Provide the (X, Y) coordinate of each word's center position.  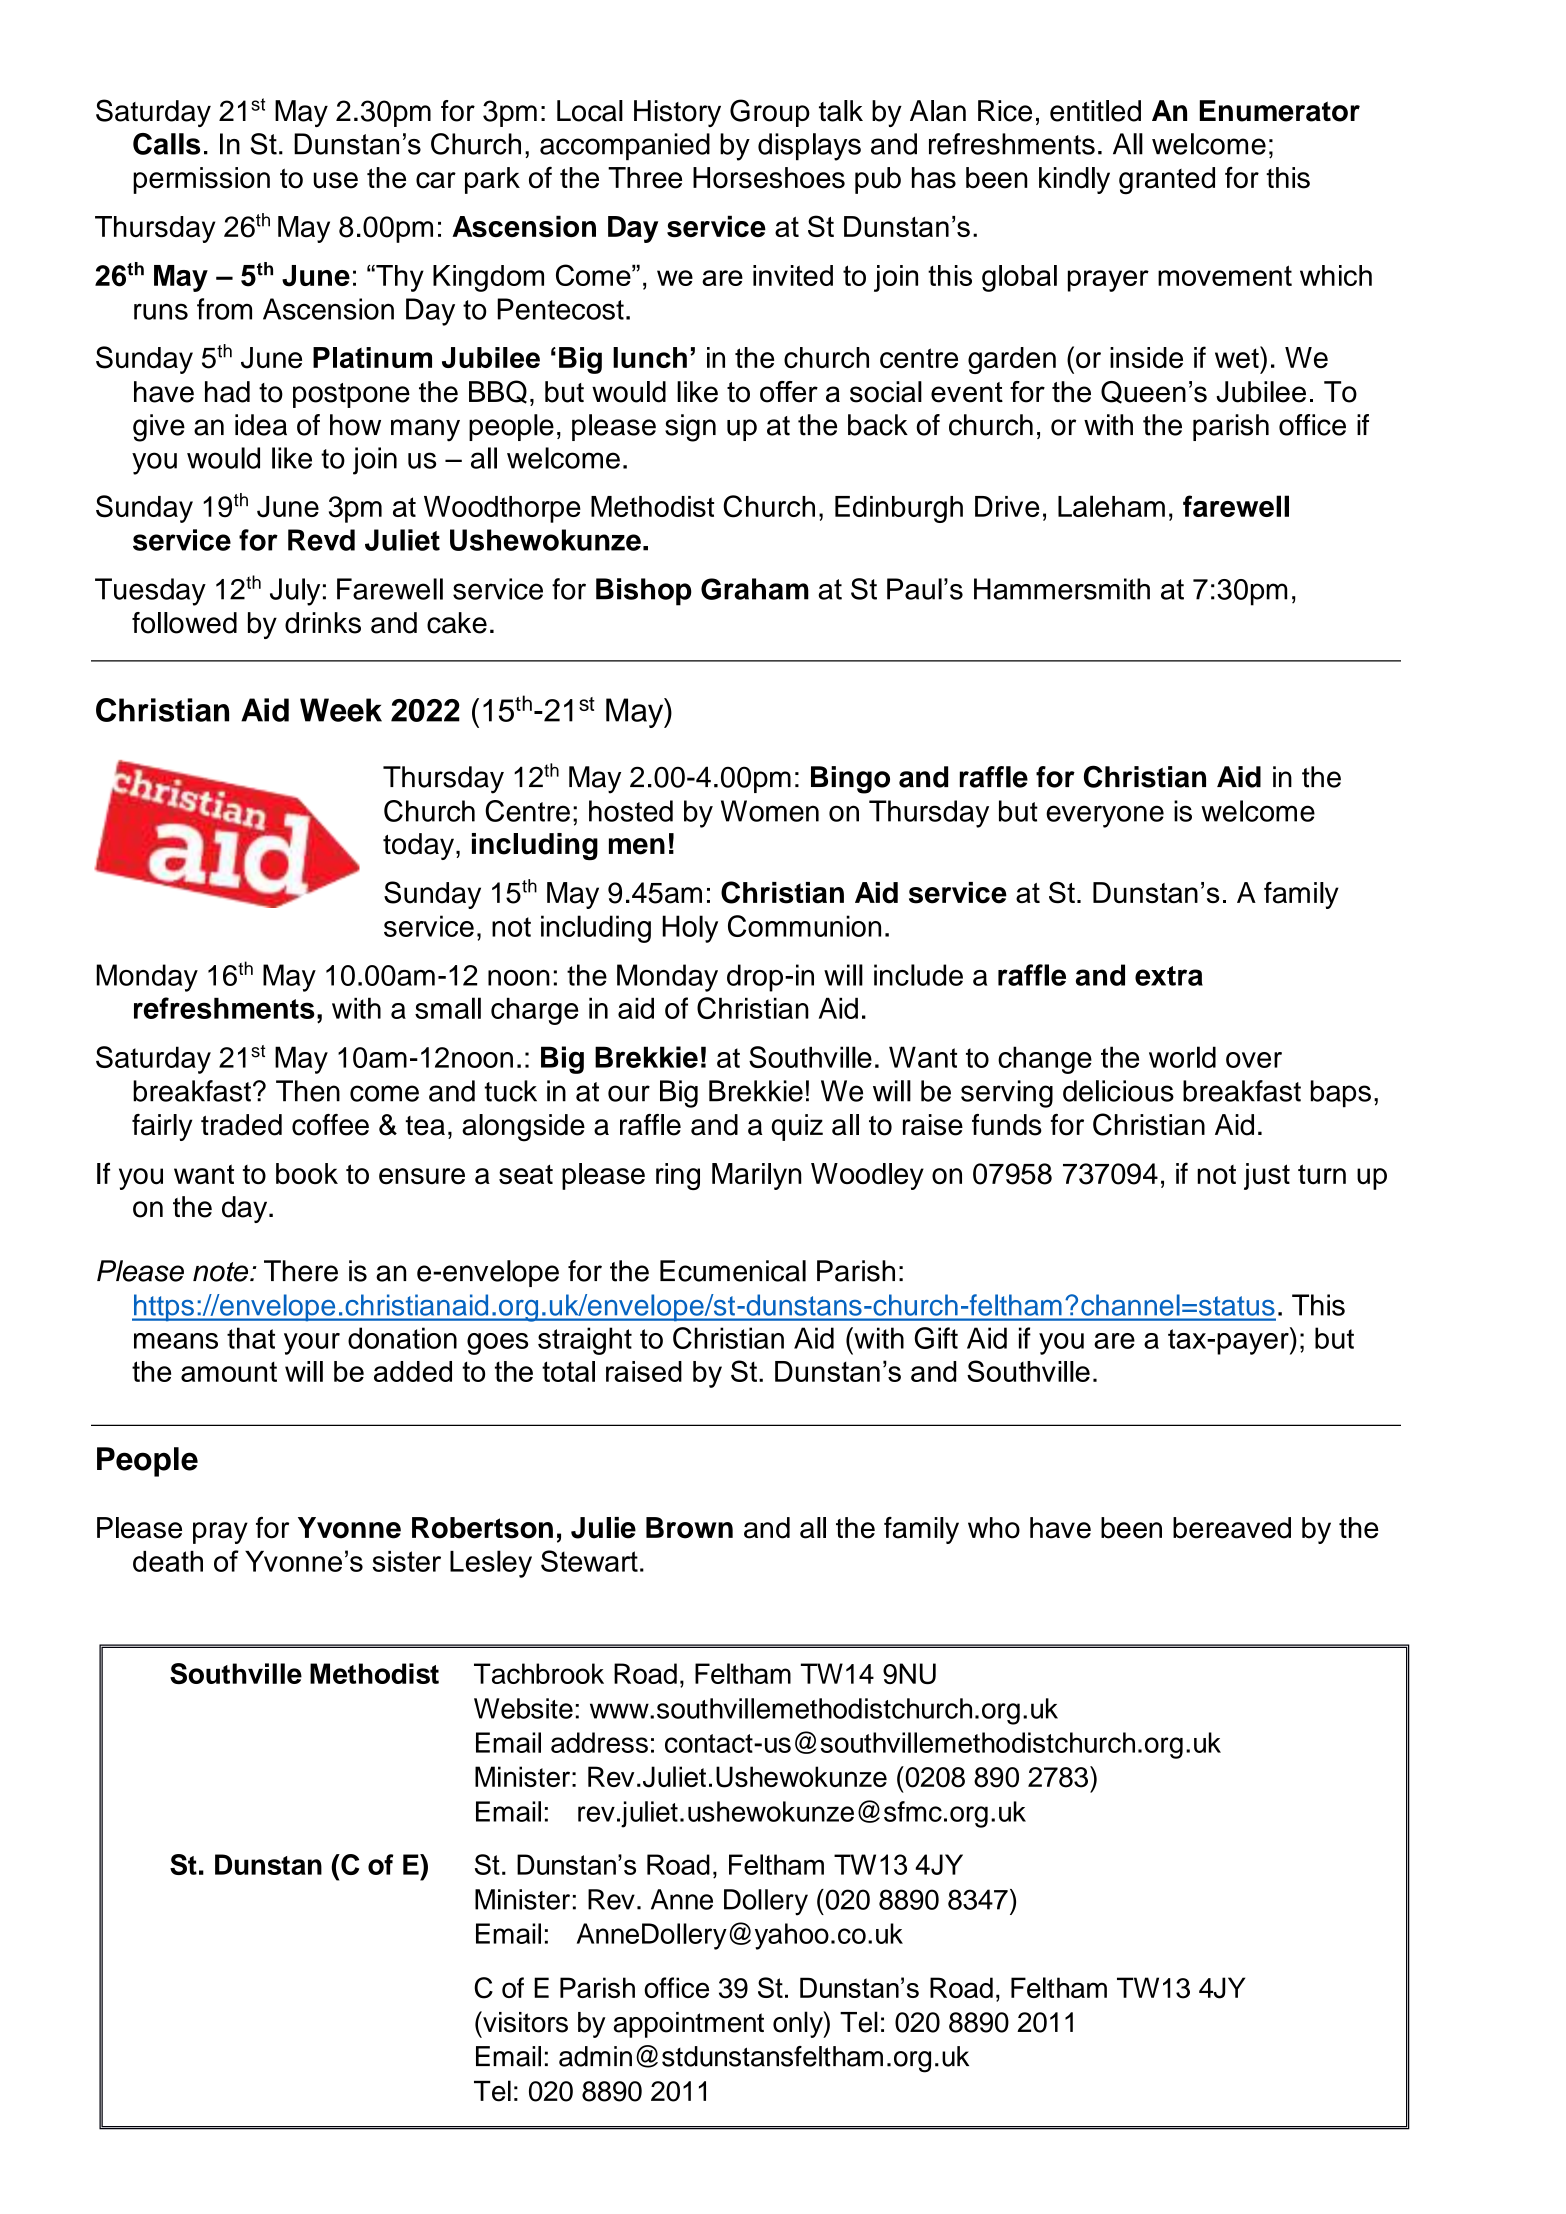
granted (1167, 181)
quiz (797, 1127)
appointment (689, 2025)
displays (809, 147)
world (1182, 1057)
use (336, 180)
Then (308, 1091)
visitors (524, 2022)
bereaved (1232, 1528)
